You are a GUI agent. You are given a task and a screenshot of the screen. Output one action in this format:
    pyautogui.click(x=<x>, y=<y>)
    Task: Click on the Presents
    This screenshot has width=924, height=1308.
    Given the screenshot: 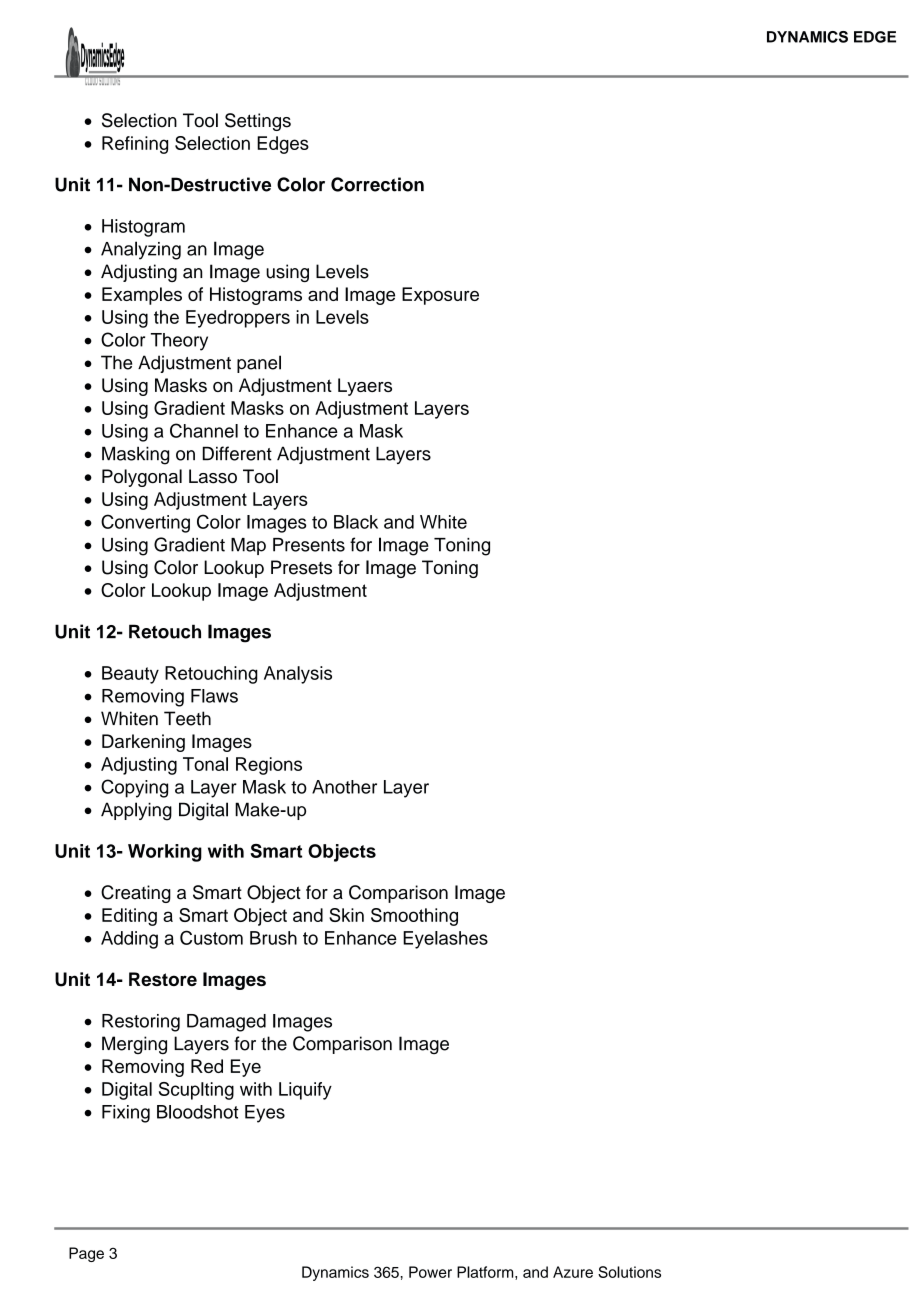 What is the action you would take?
    pyautogui.click(x=309, y=545)
